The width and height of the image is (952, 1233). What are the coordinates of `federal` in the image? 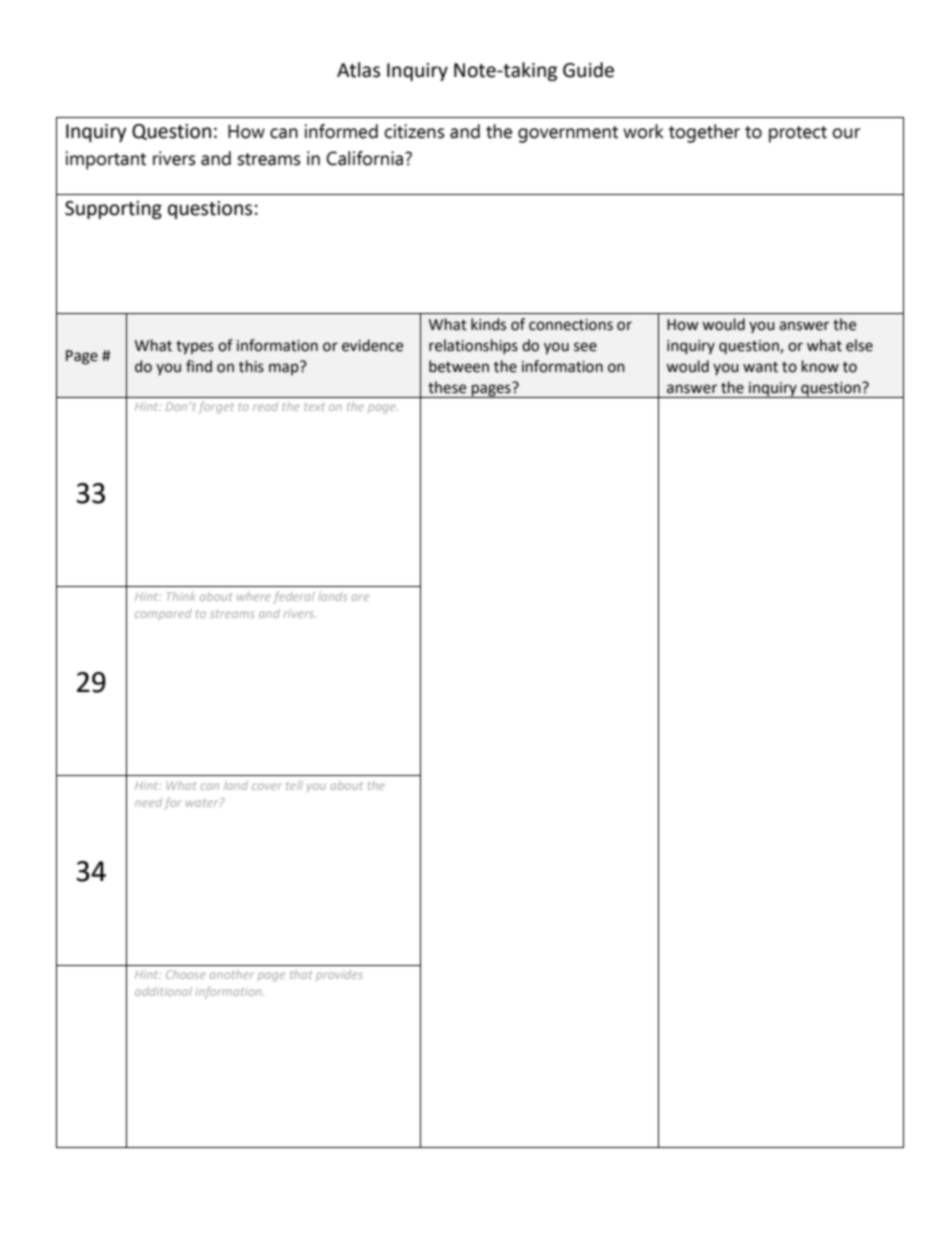 It's located at (294, 597).
